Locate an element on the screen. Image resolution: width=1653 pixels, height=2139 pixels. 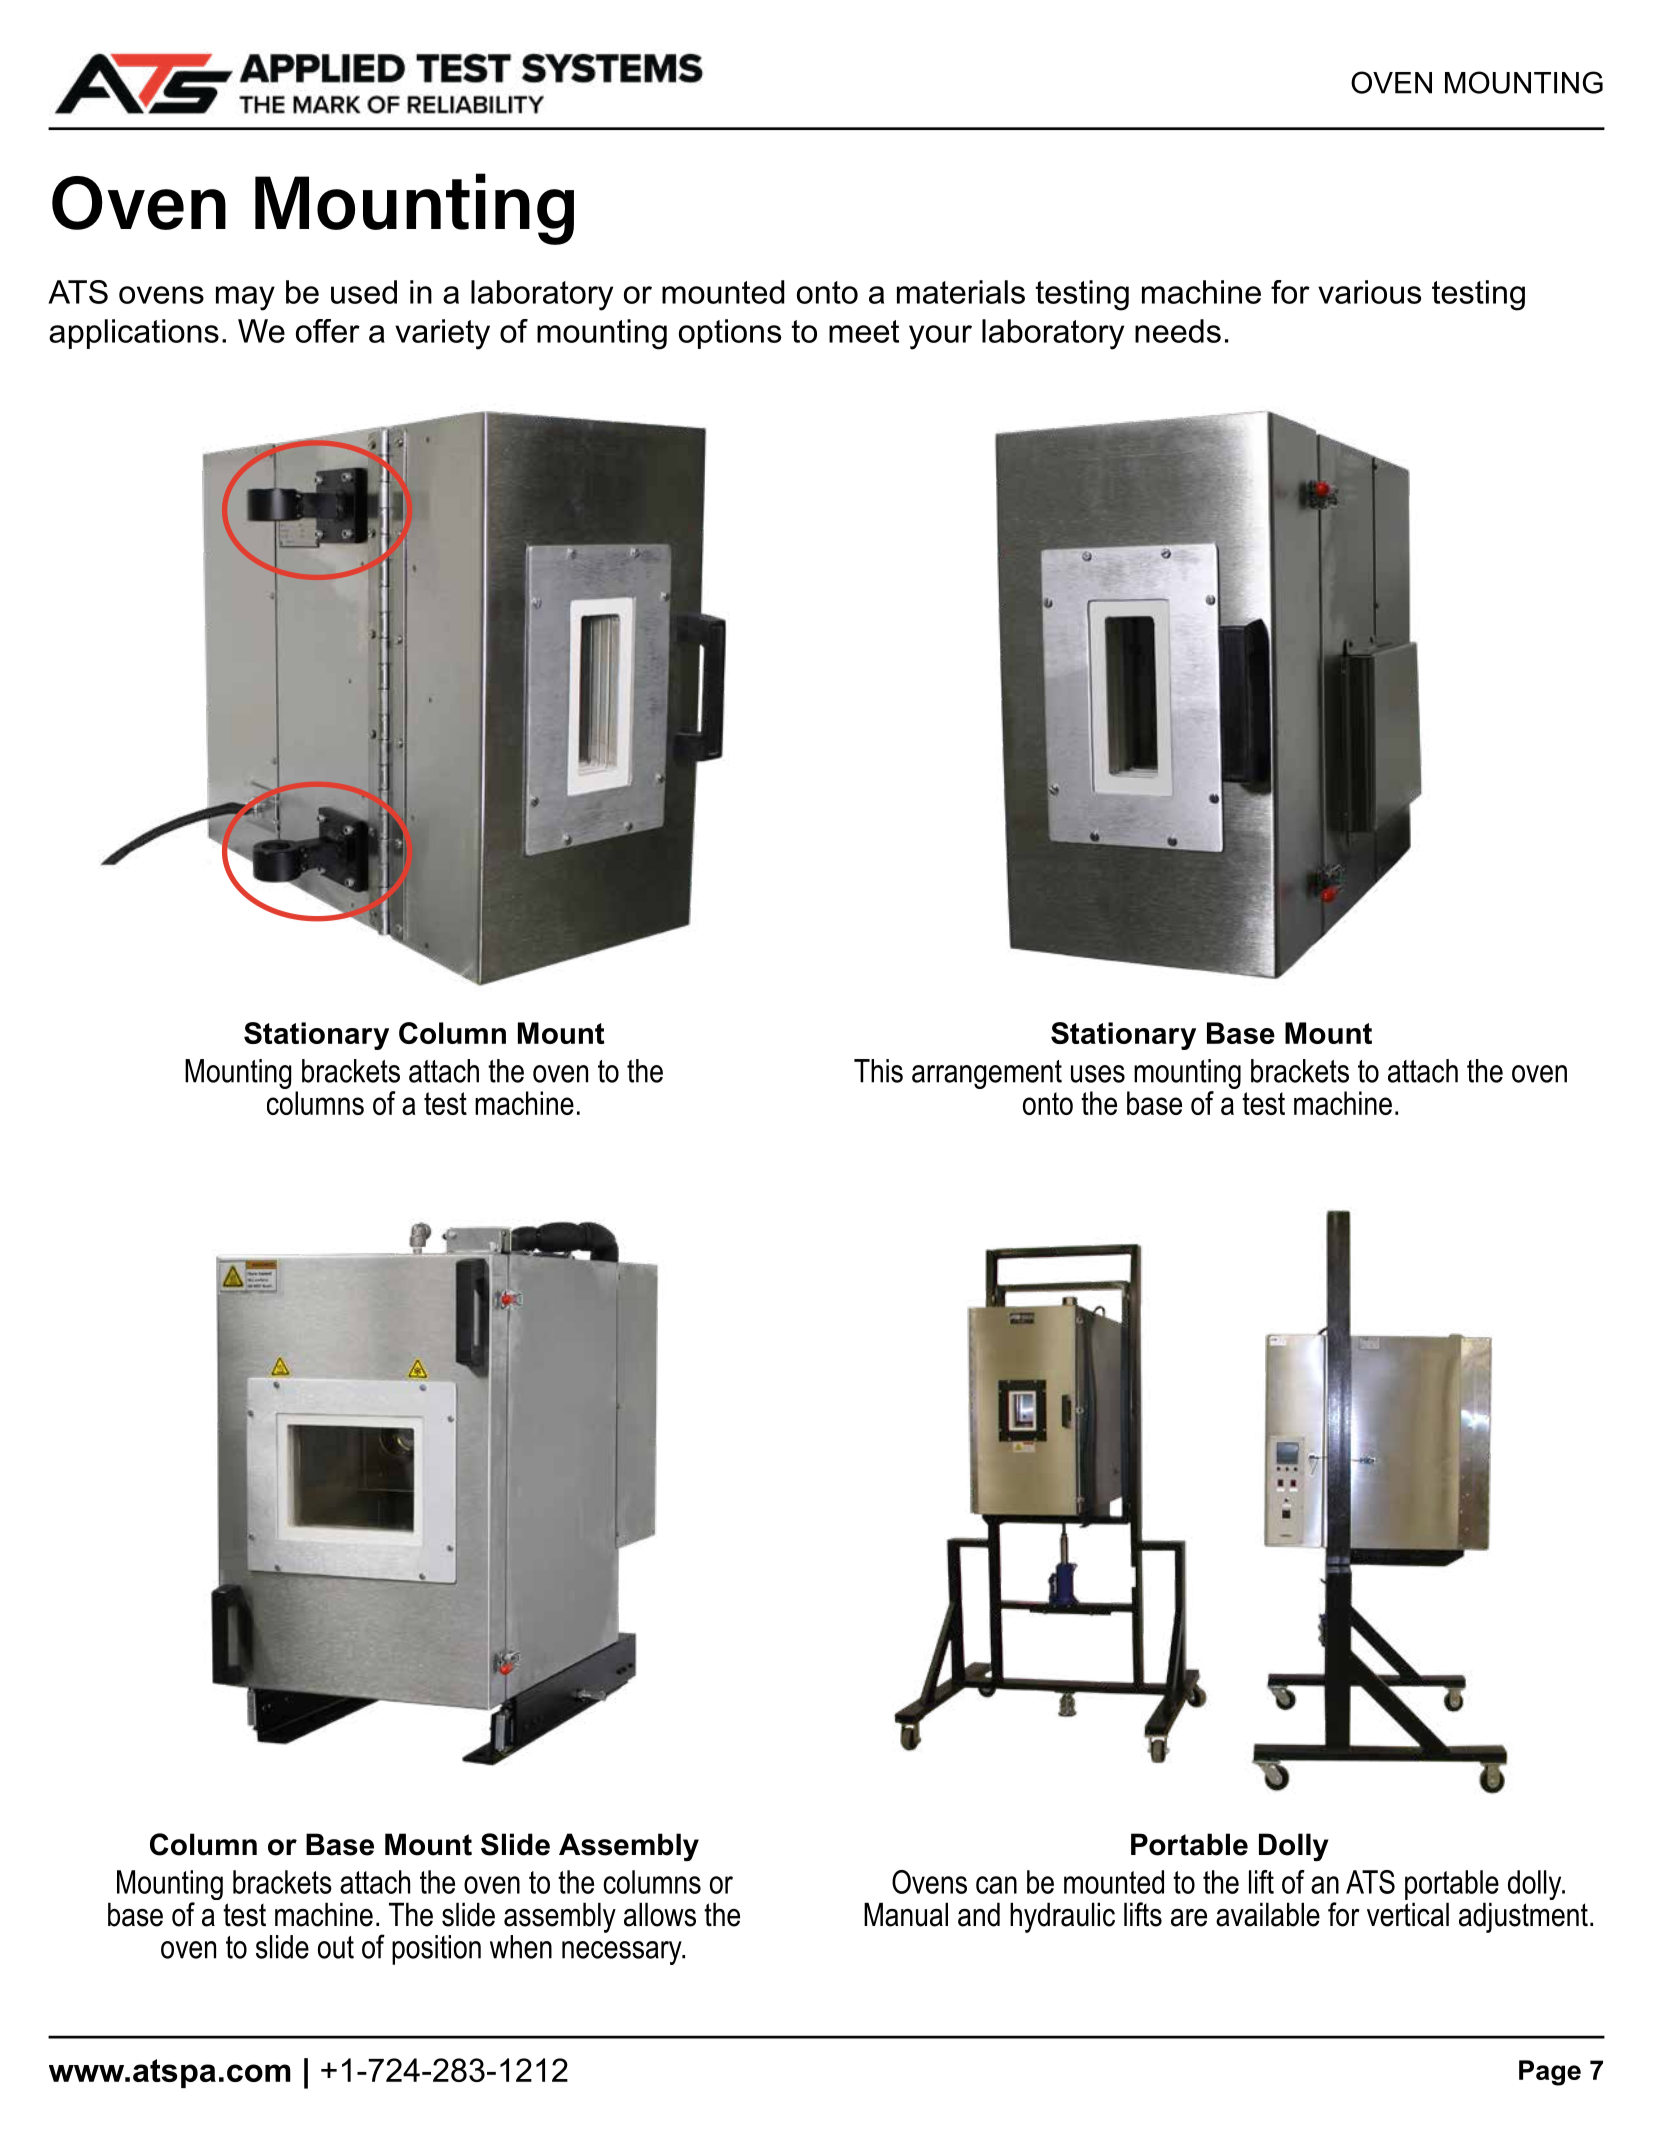
Manual is located at coordinates (906, 1914).
